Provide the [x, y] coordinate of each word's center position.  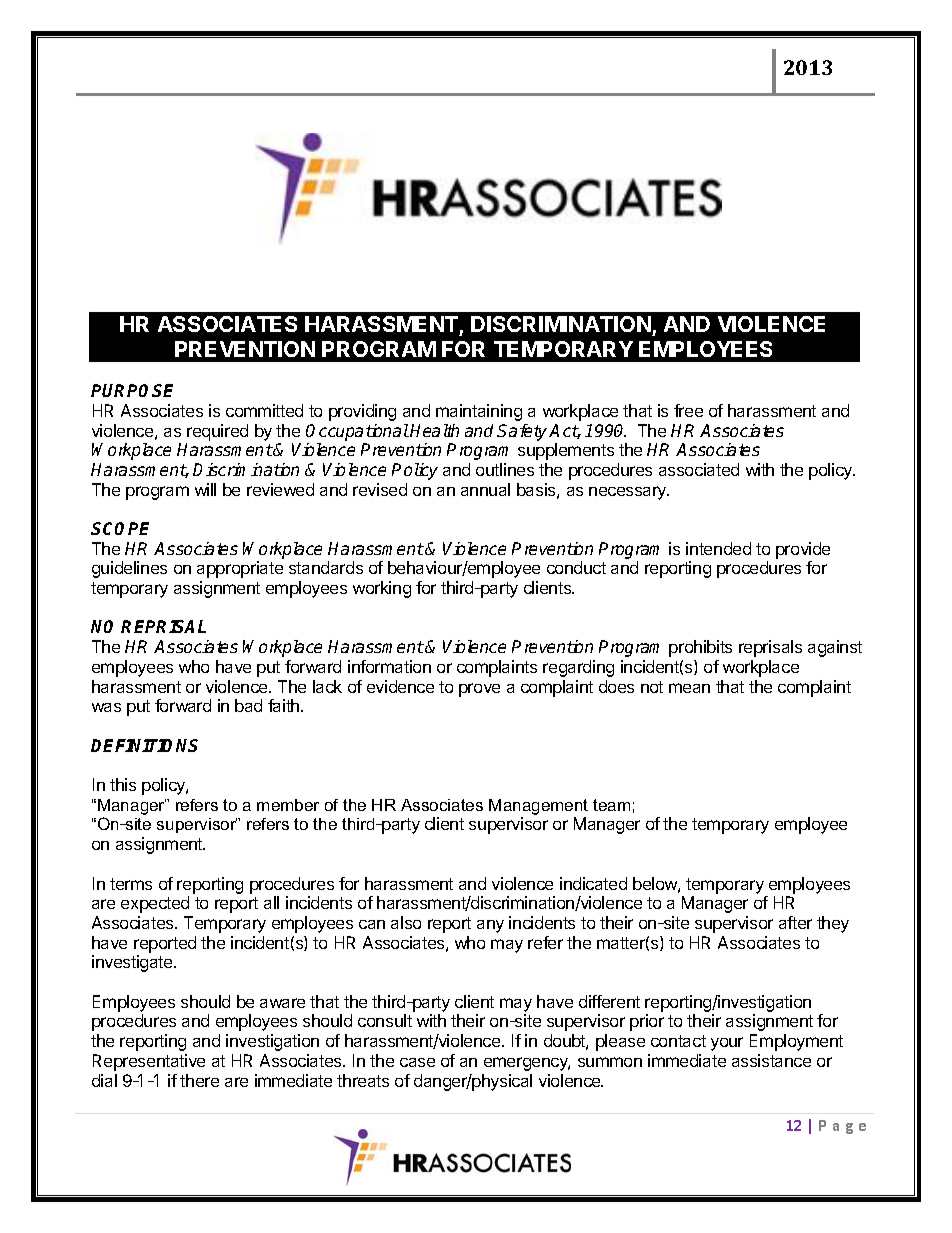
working [382, 589]
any [490, 926]
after [795, 922]
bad [248, 705]
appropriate [240, 569]
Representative [149, 1062]
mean [689, 688]
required [217, 432]
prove [479, 690]
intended [718, 548]
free [688, 410]
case [417, 1062]
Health [434, 430]
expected [155, 904]
